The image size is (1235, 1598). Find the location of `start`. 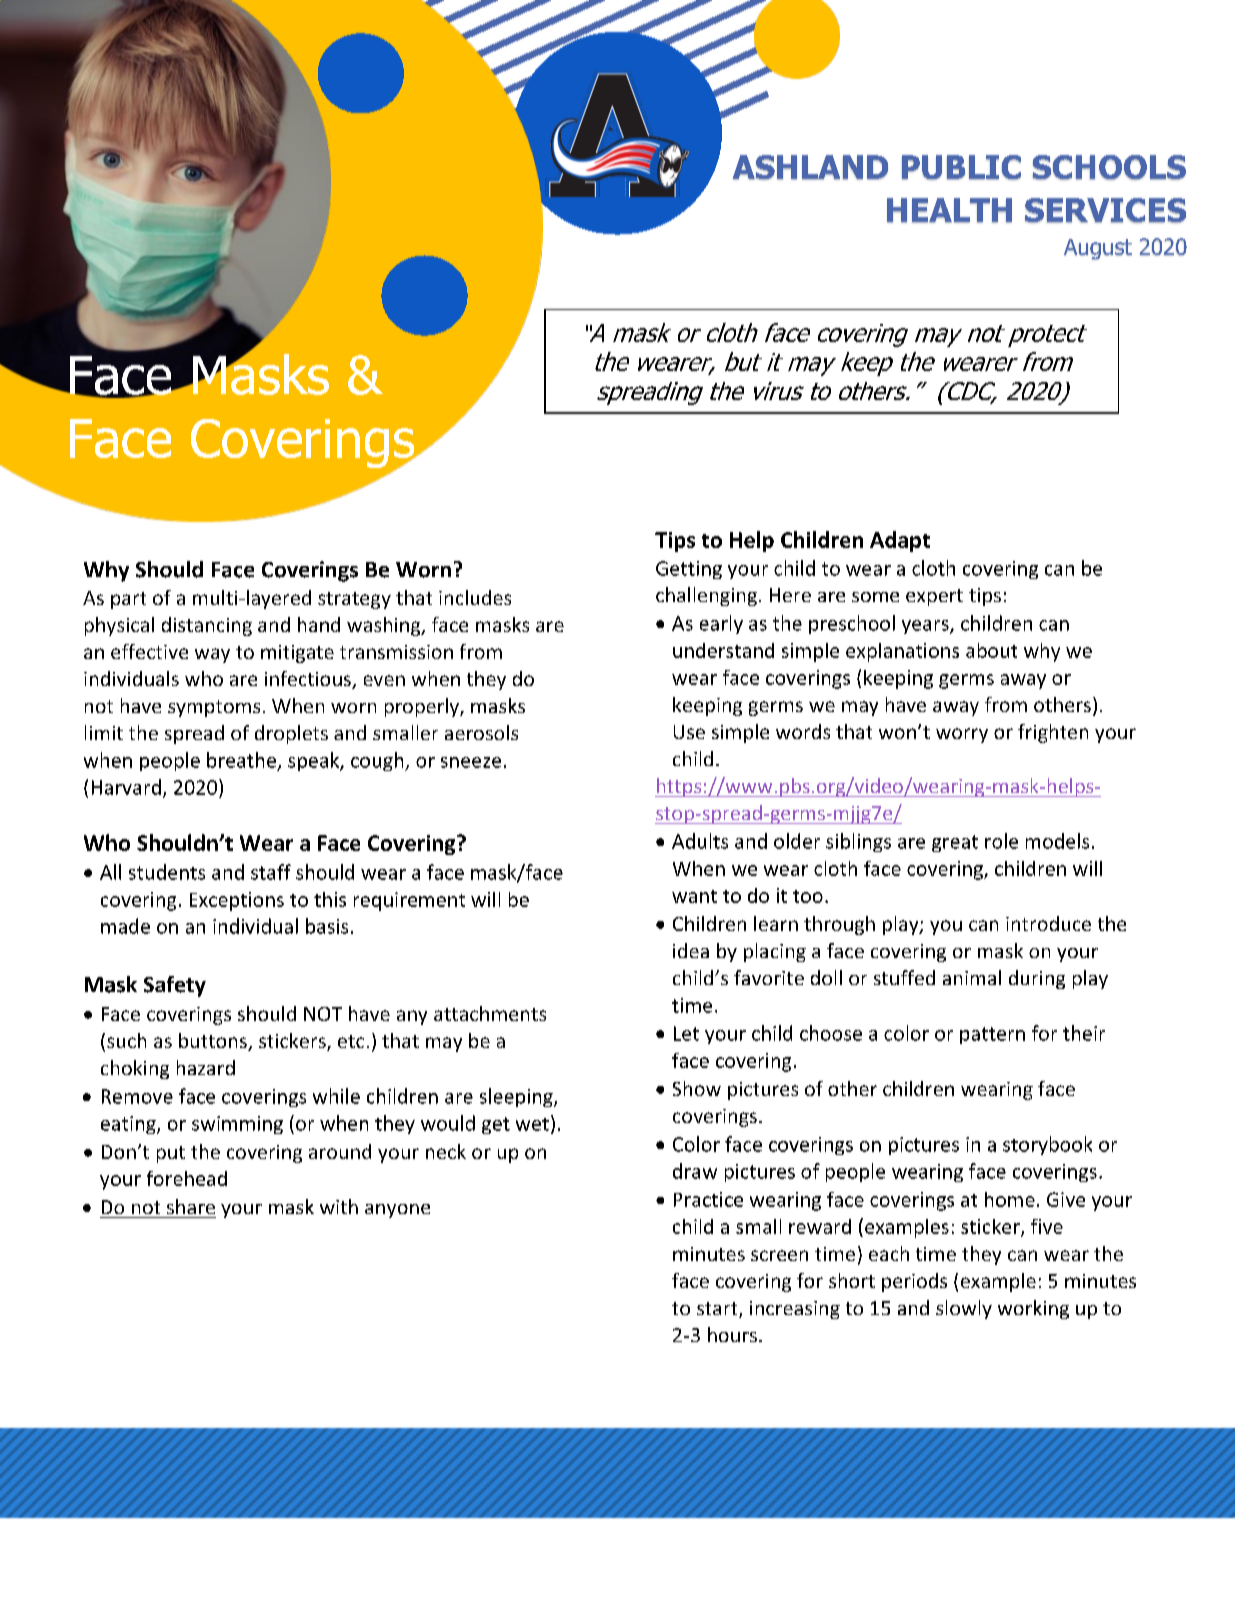

start is located at coordinates (718, 1310).
